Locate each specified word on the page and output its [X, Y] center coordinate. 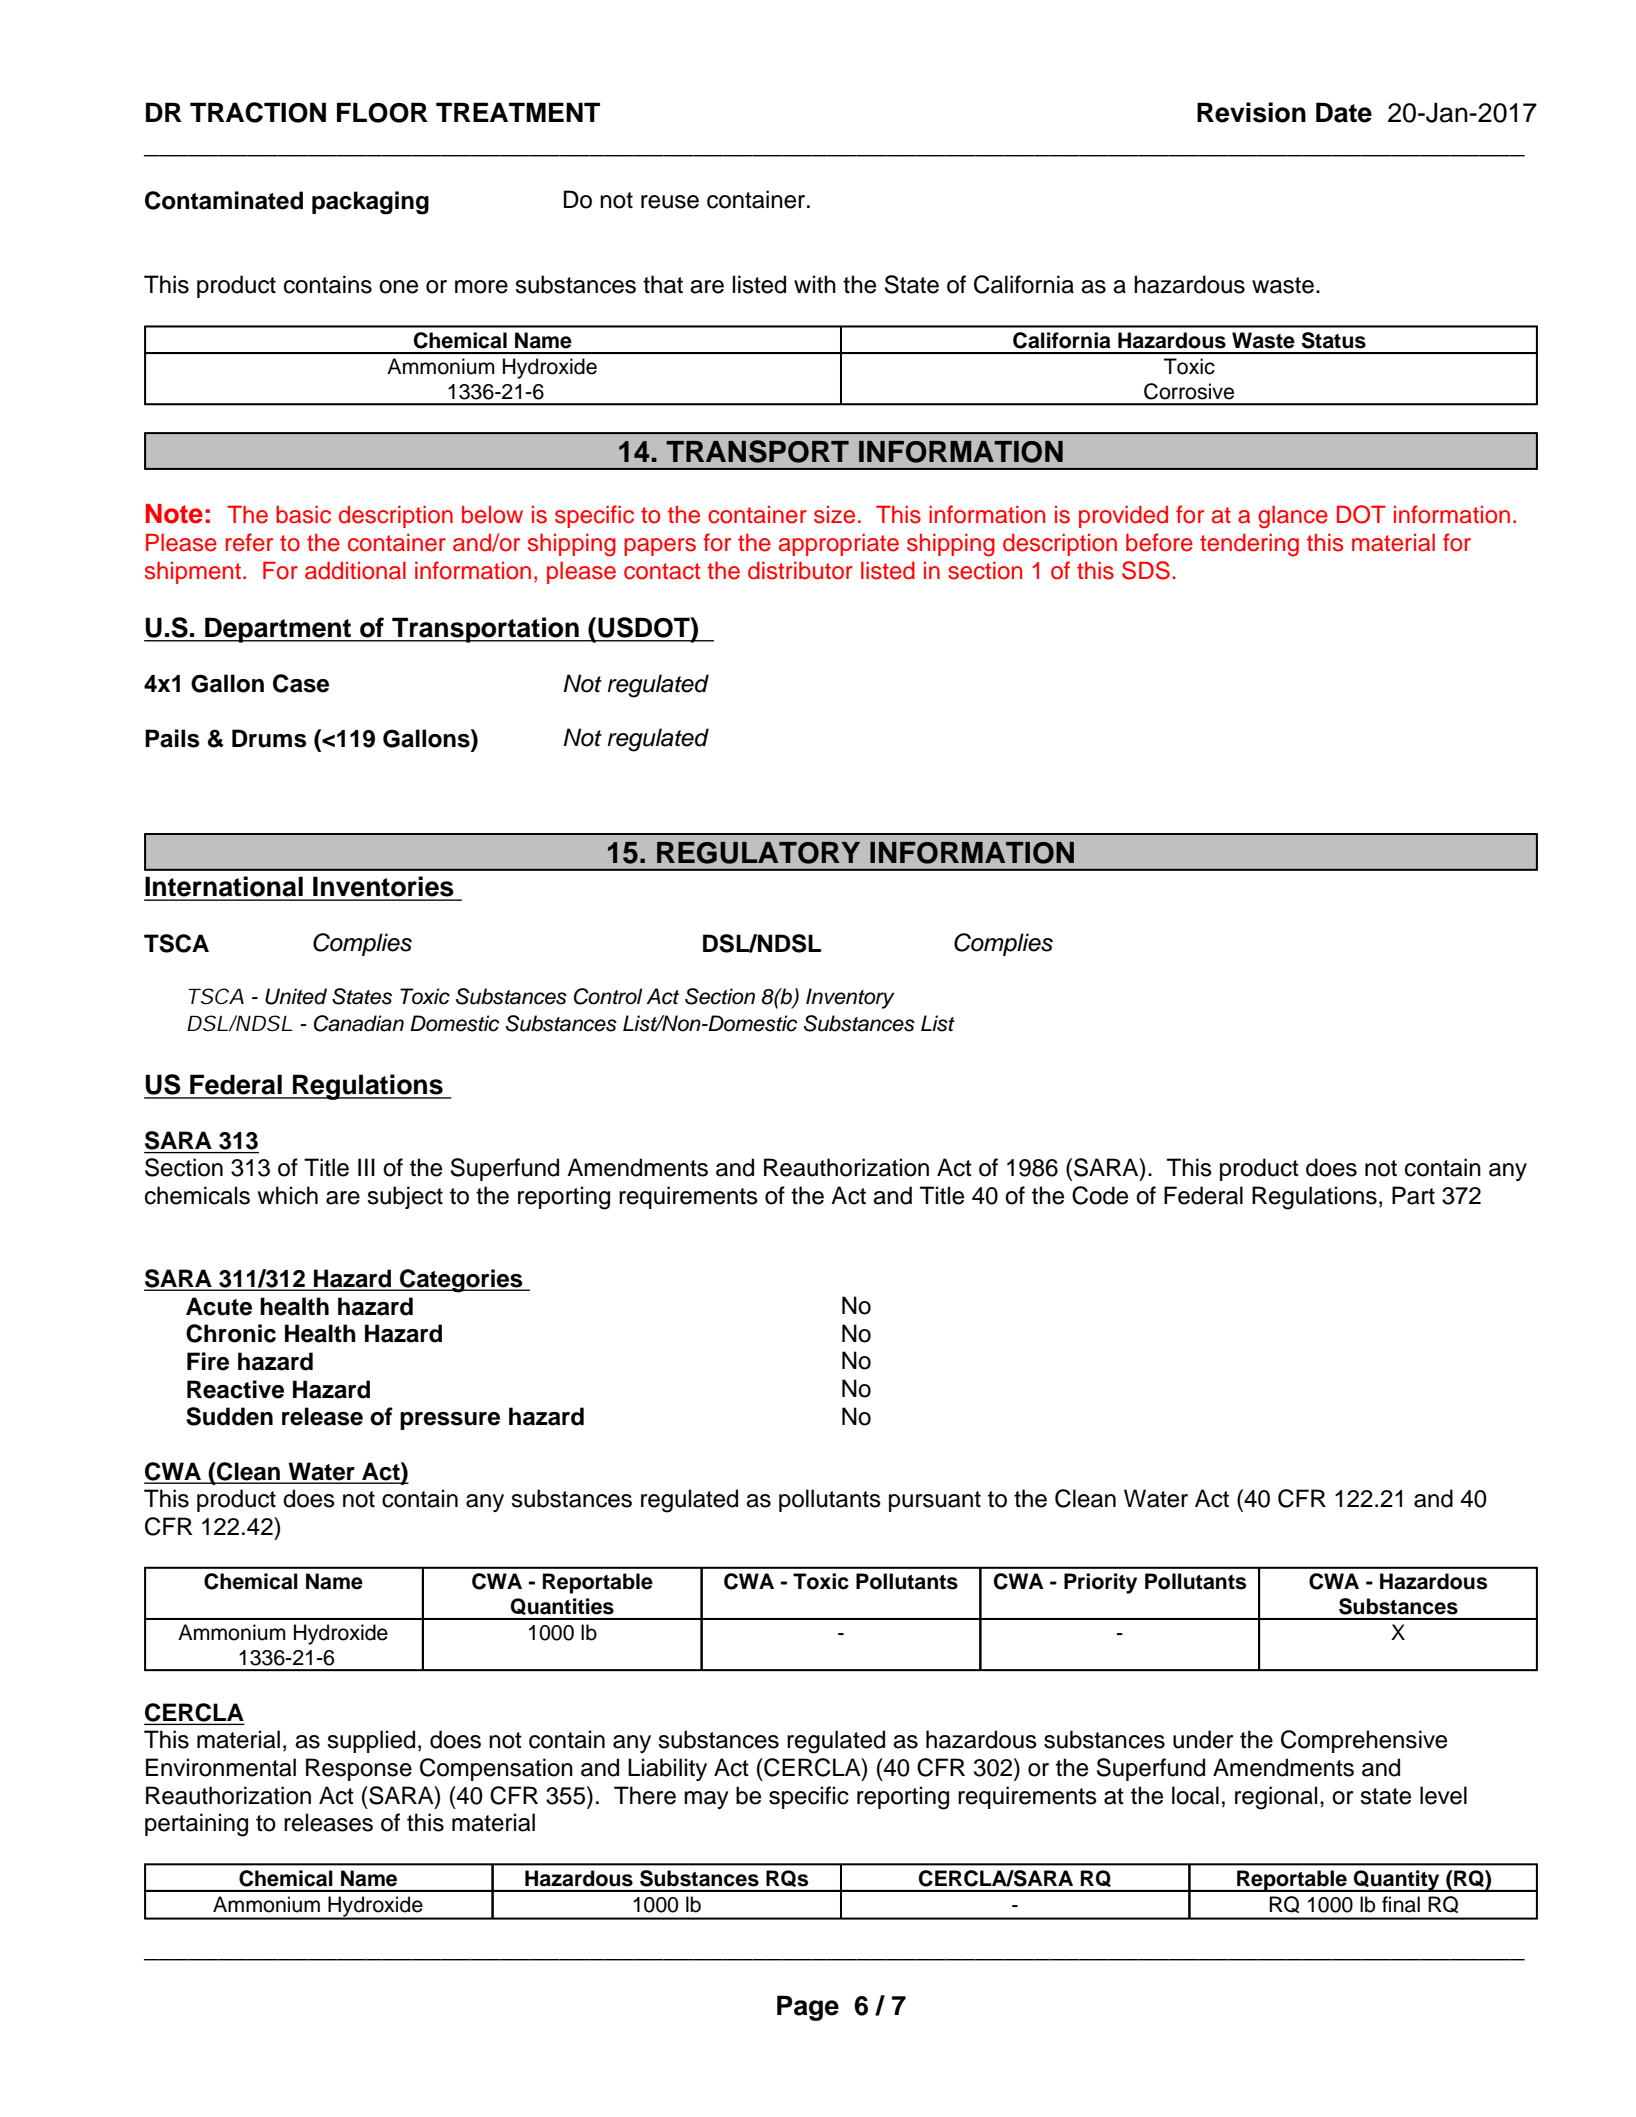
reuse [670, 202]
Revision [1251, 112]
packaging [370, 203]
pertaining [196, 1825]
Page [808, 2008]
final [1401, 1904]
